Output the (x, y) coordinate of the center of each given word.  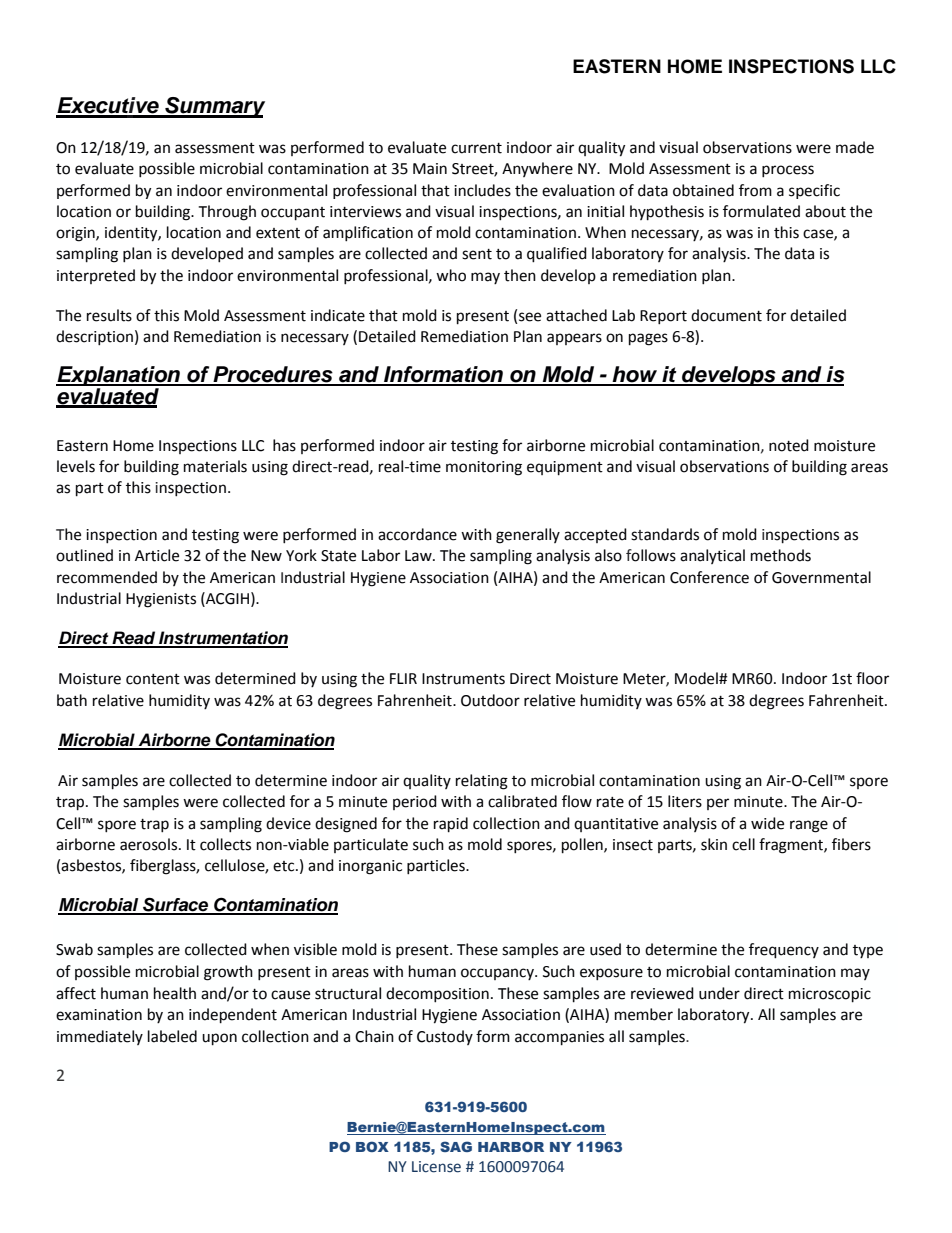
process (788, 171)
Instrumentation (222, 639)
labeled (172, 1036)
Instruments (463, 679)
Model (697, 678)
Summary (214, 107)
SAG (456, 1146)
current (476, 148)
